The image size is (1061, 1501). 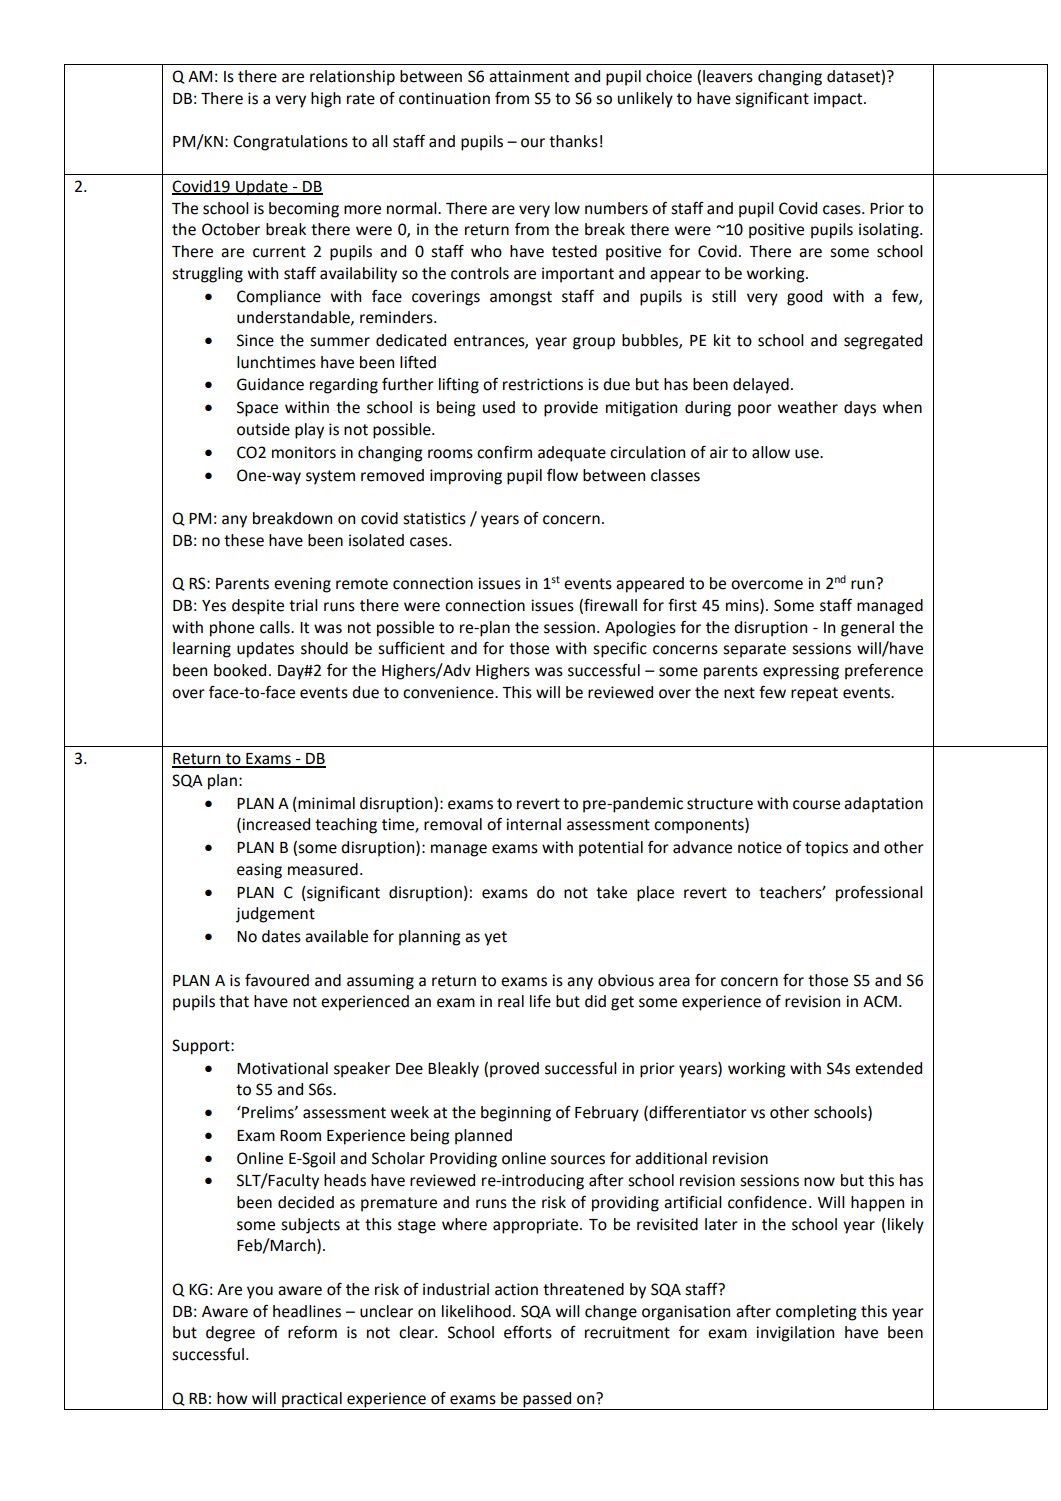 What do you see at coordinates (528, 1332) in the screenshot?
I see `efforts` at bounding box center [528, 1332].
